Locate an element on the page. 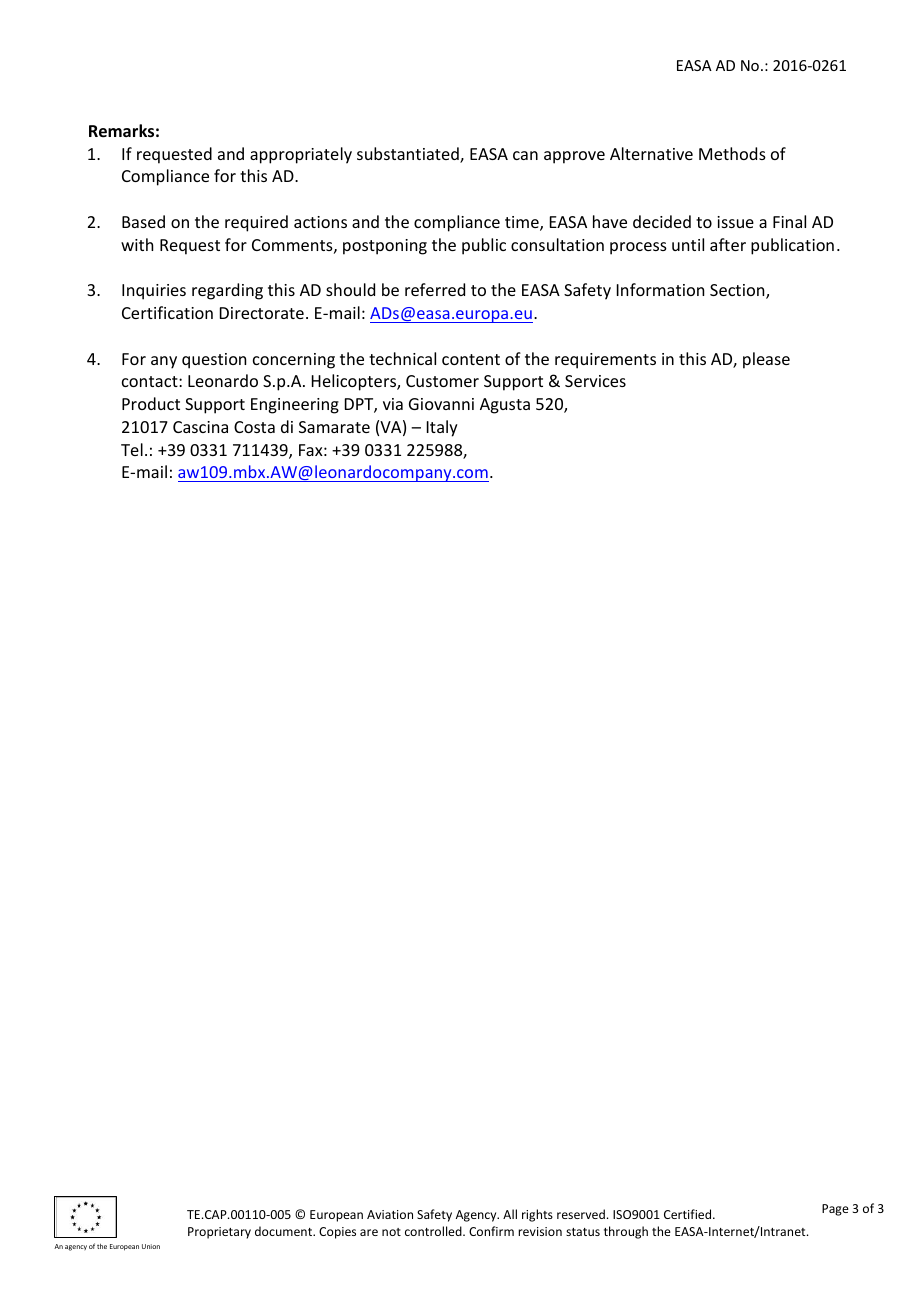  Proprietary is located at coordinates (219, 1233).
